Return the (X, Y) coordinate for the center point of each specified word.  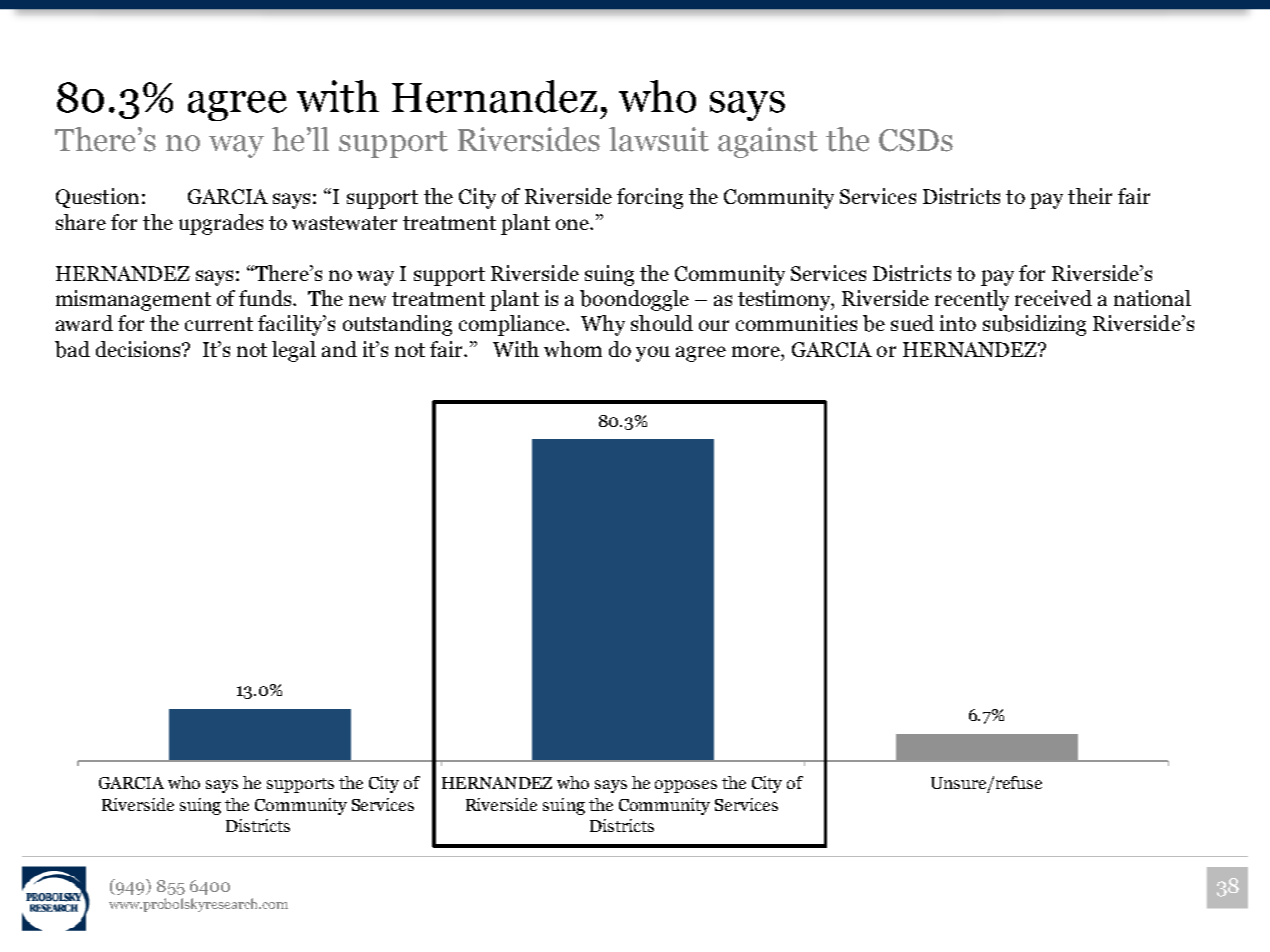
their (1090, 196)
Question (97, 198)
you (653, 354)
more (757, 351)
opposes (686, 786)
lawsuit (659, 139)
